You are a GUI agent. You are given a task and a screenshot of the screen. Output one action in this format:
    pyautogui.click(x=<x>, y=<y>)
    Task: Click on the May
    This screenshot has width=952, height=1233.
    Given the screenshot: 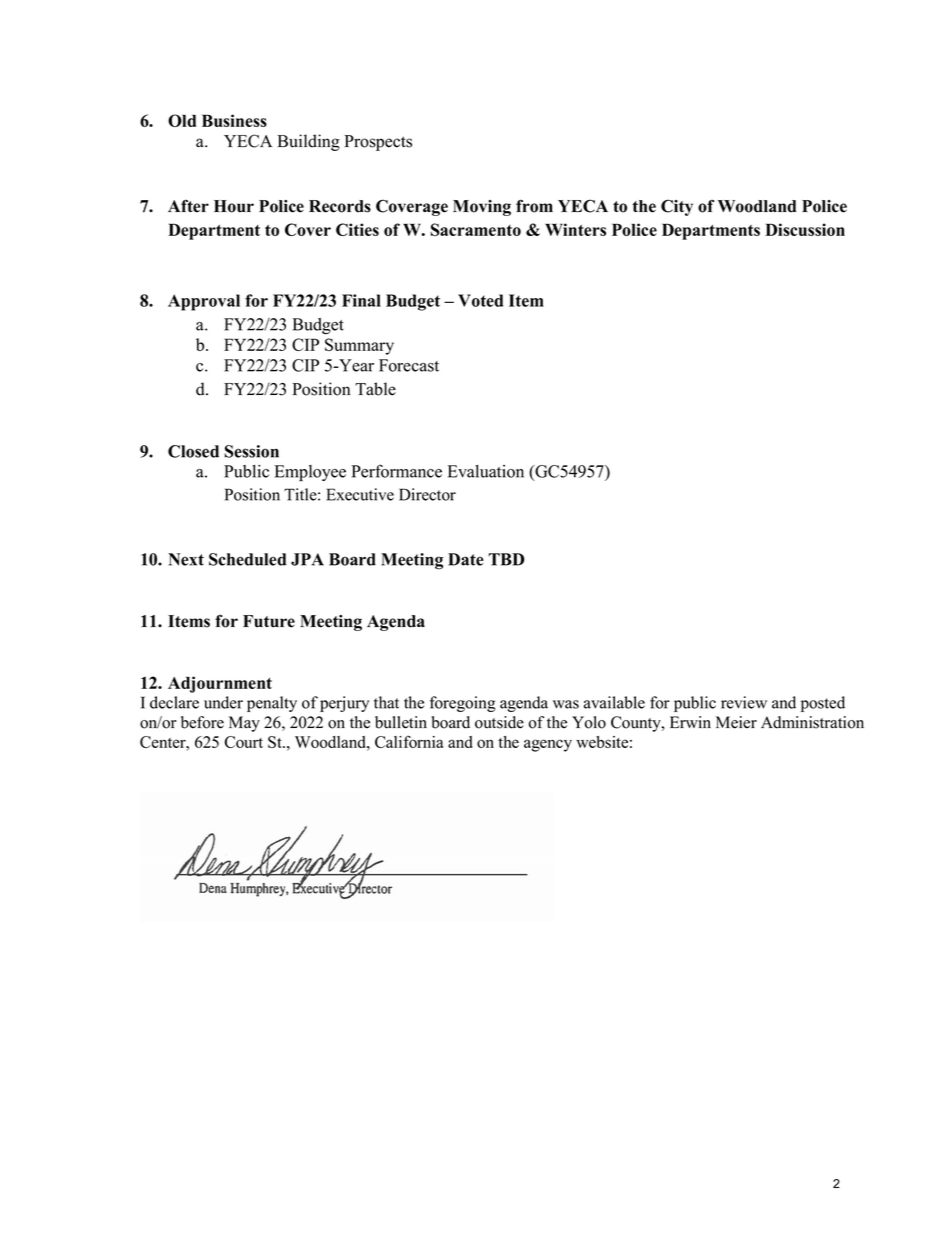 What is the action you would take?
    pyautogui.click(x=244, y=724)
